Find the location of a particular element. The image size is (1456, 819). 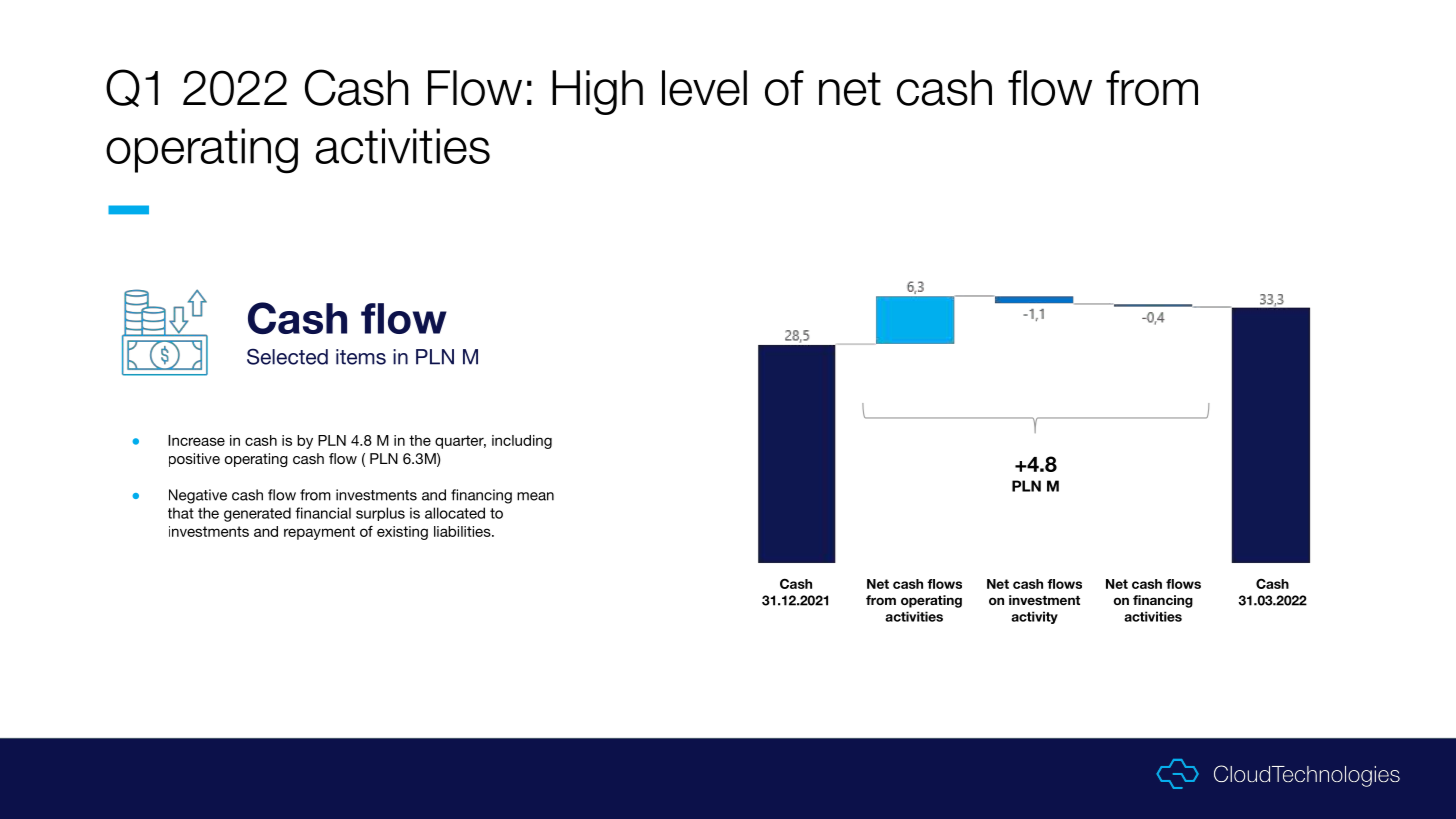

liabilities is located at coordinates (463, 531).
